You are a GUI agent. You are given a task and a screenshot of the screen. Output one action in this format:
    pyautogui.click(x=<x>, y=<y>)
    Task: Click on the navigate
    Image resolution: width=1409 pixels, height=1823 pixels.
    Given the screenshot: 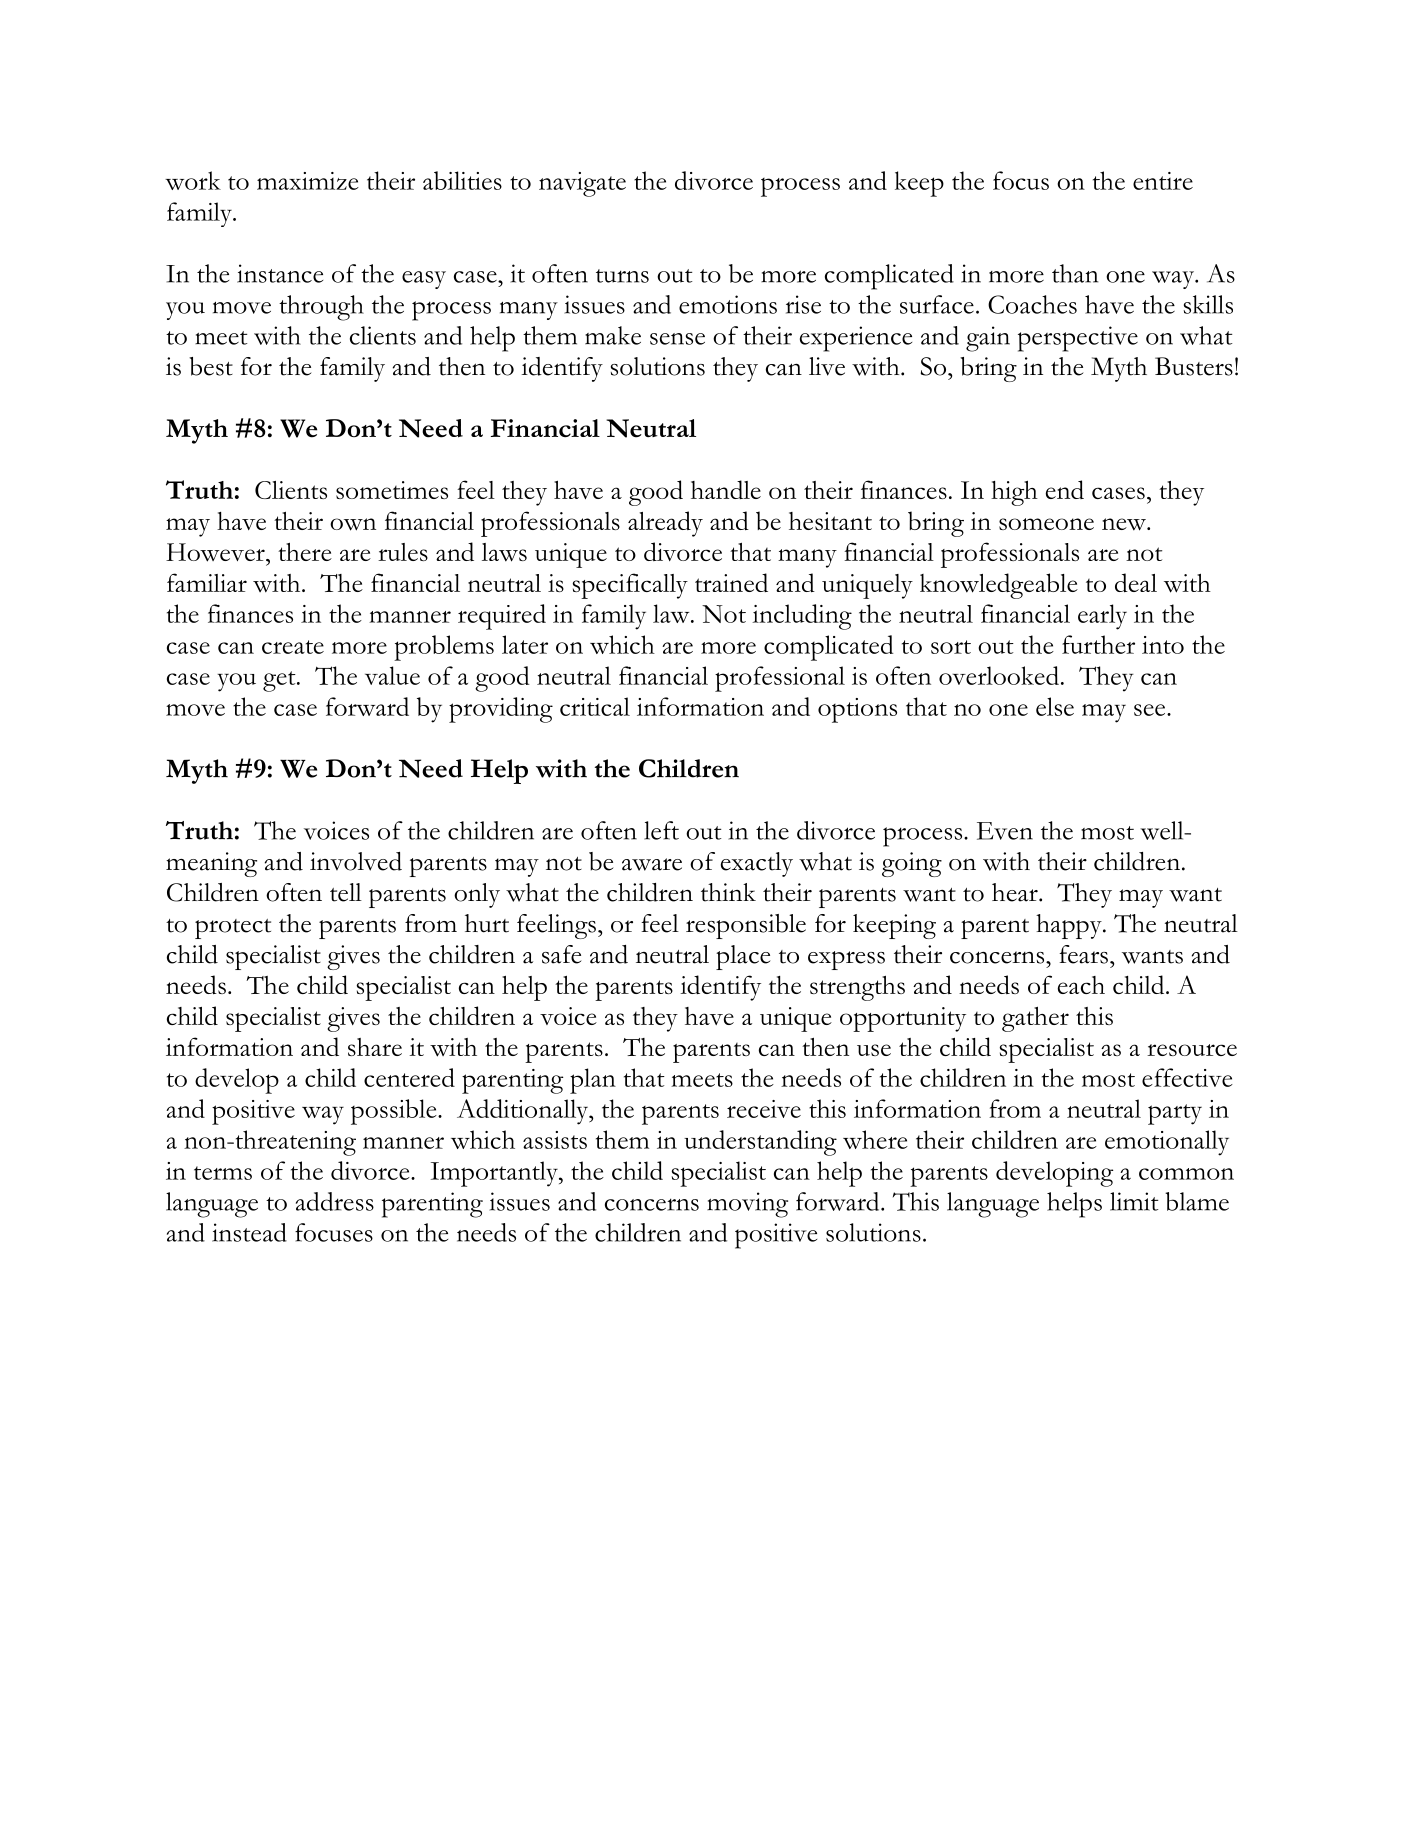 What is the action you would take?
    pyautogui.click(x=582, y=184)
